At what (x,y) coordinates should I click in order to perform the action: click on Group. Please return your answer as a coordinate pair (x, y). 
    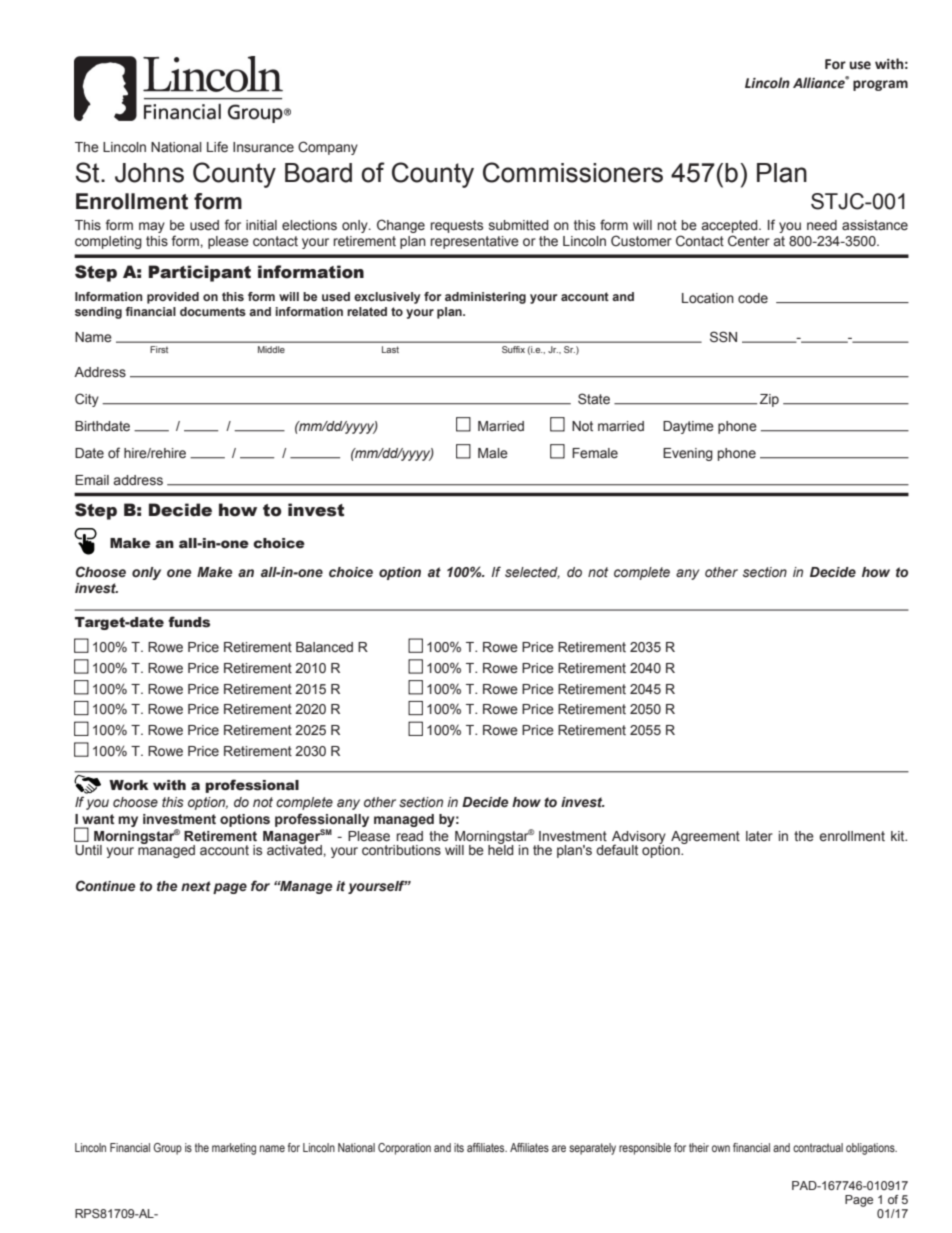
    Looking at the image, I should click on (168, 1149).
